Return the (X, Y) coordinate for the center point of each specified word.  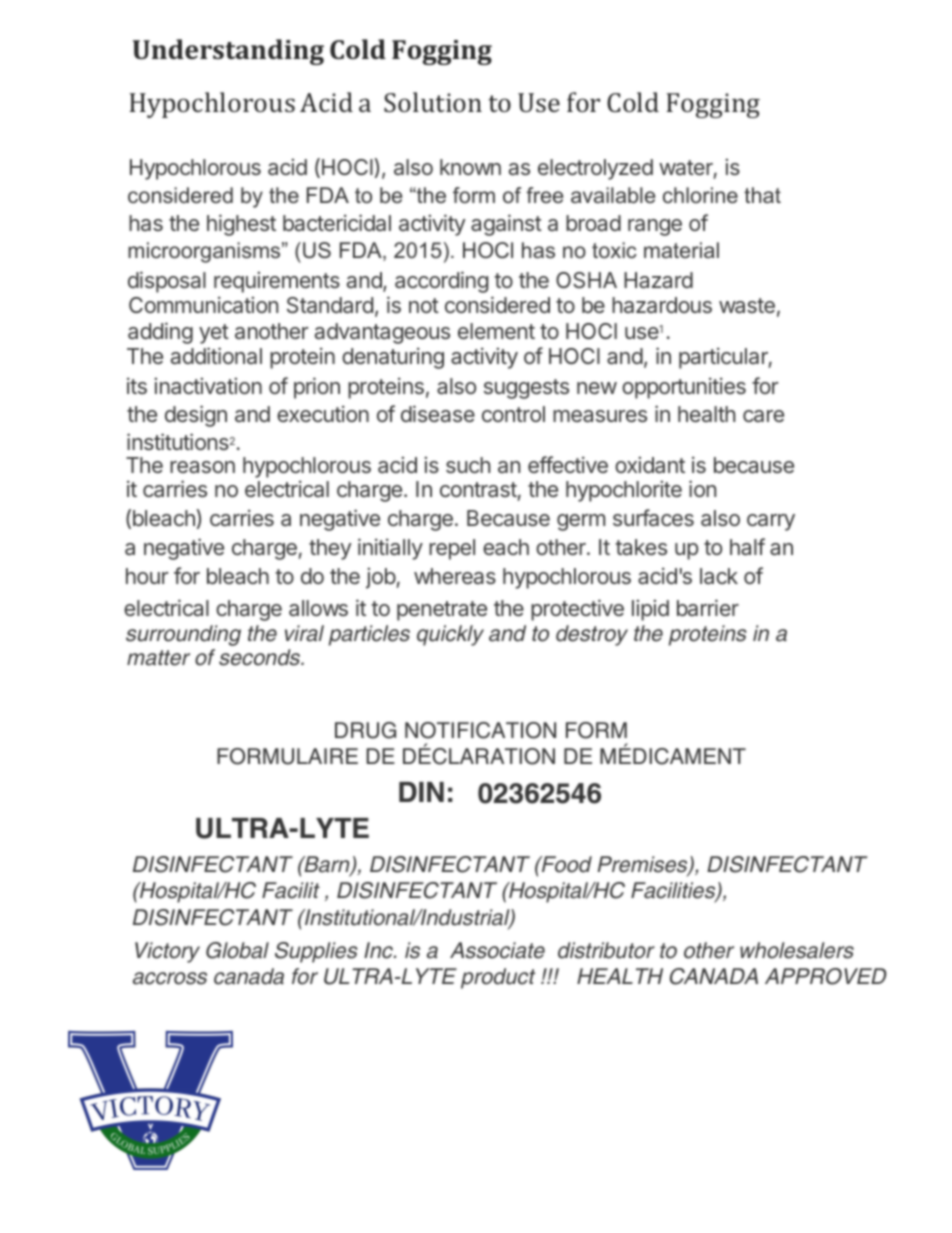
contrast (478, 490)
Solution (433, 102)
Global (237, 950)
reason (202, 467)
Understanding (228, 52)
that (762, 195)
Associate (497, 950)
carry (771, 522)
